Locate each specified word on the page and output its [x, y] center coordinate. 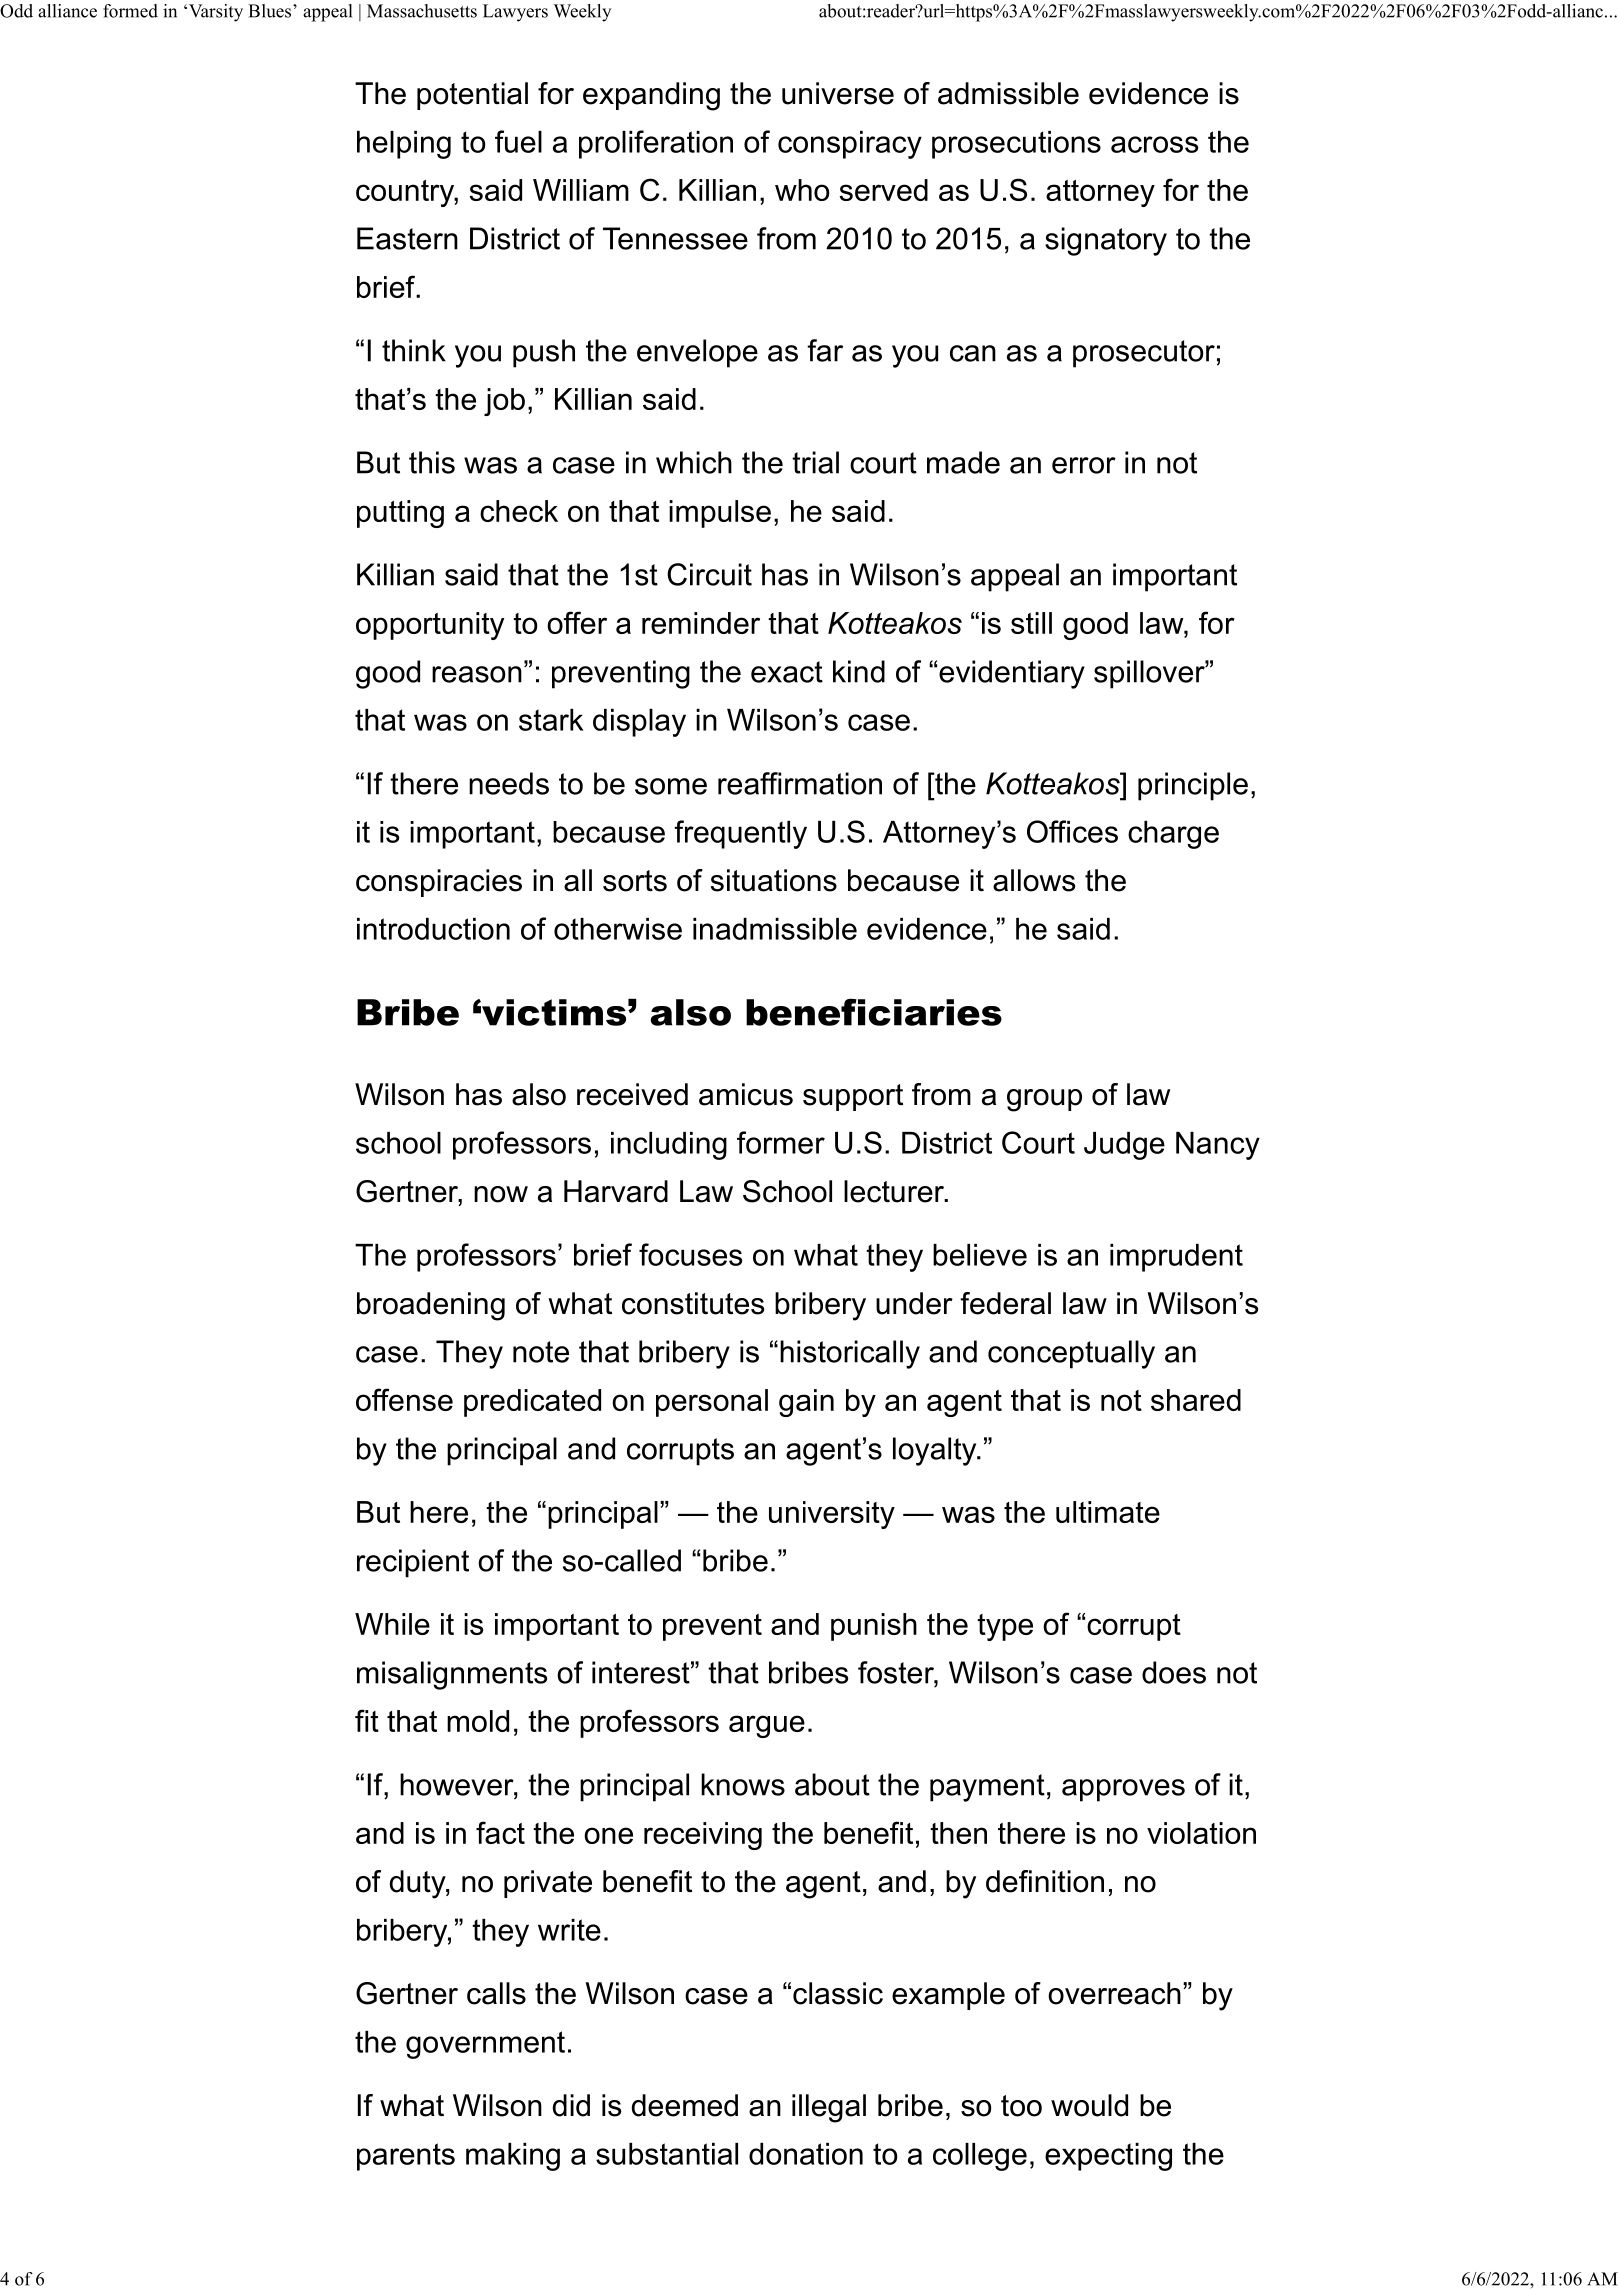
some [671, 786]
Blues [269, 11]
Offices [1072, 831]
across [1154, 144]
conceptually [1071, 1354]
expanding [651, 96]
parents [406, 2157]
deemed [685, 2105]
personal [712, 1403]
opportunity [430, 626]
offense [404, 1399]
